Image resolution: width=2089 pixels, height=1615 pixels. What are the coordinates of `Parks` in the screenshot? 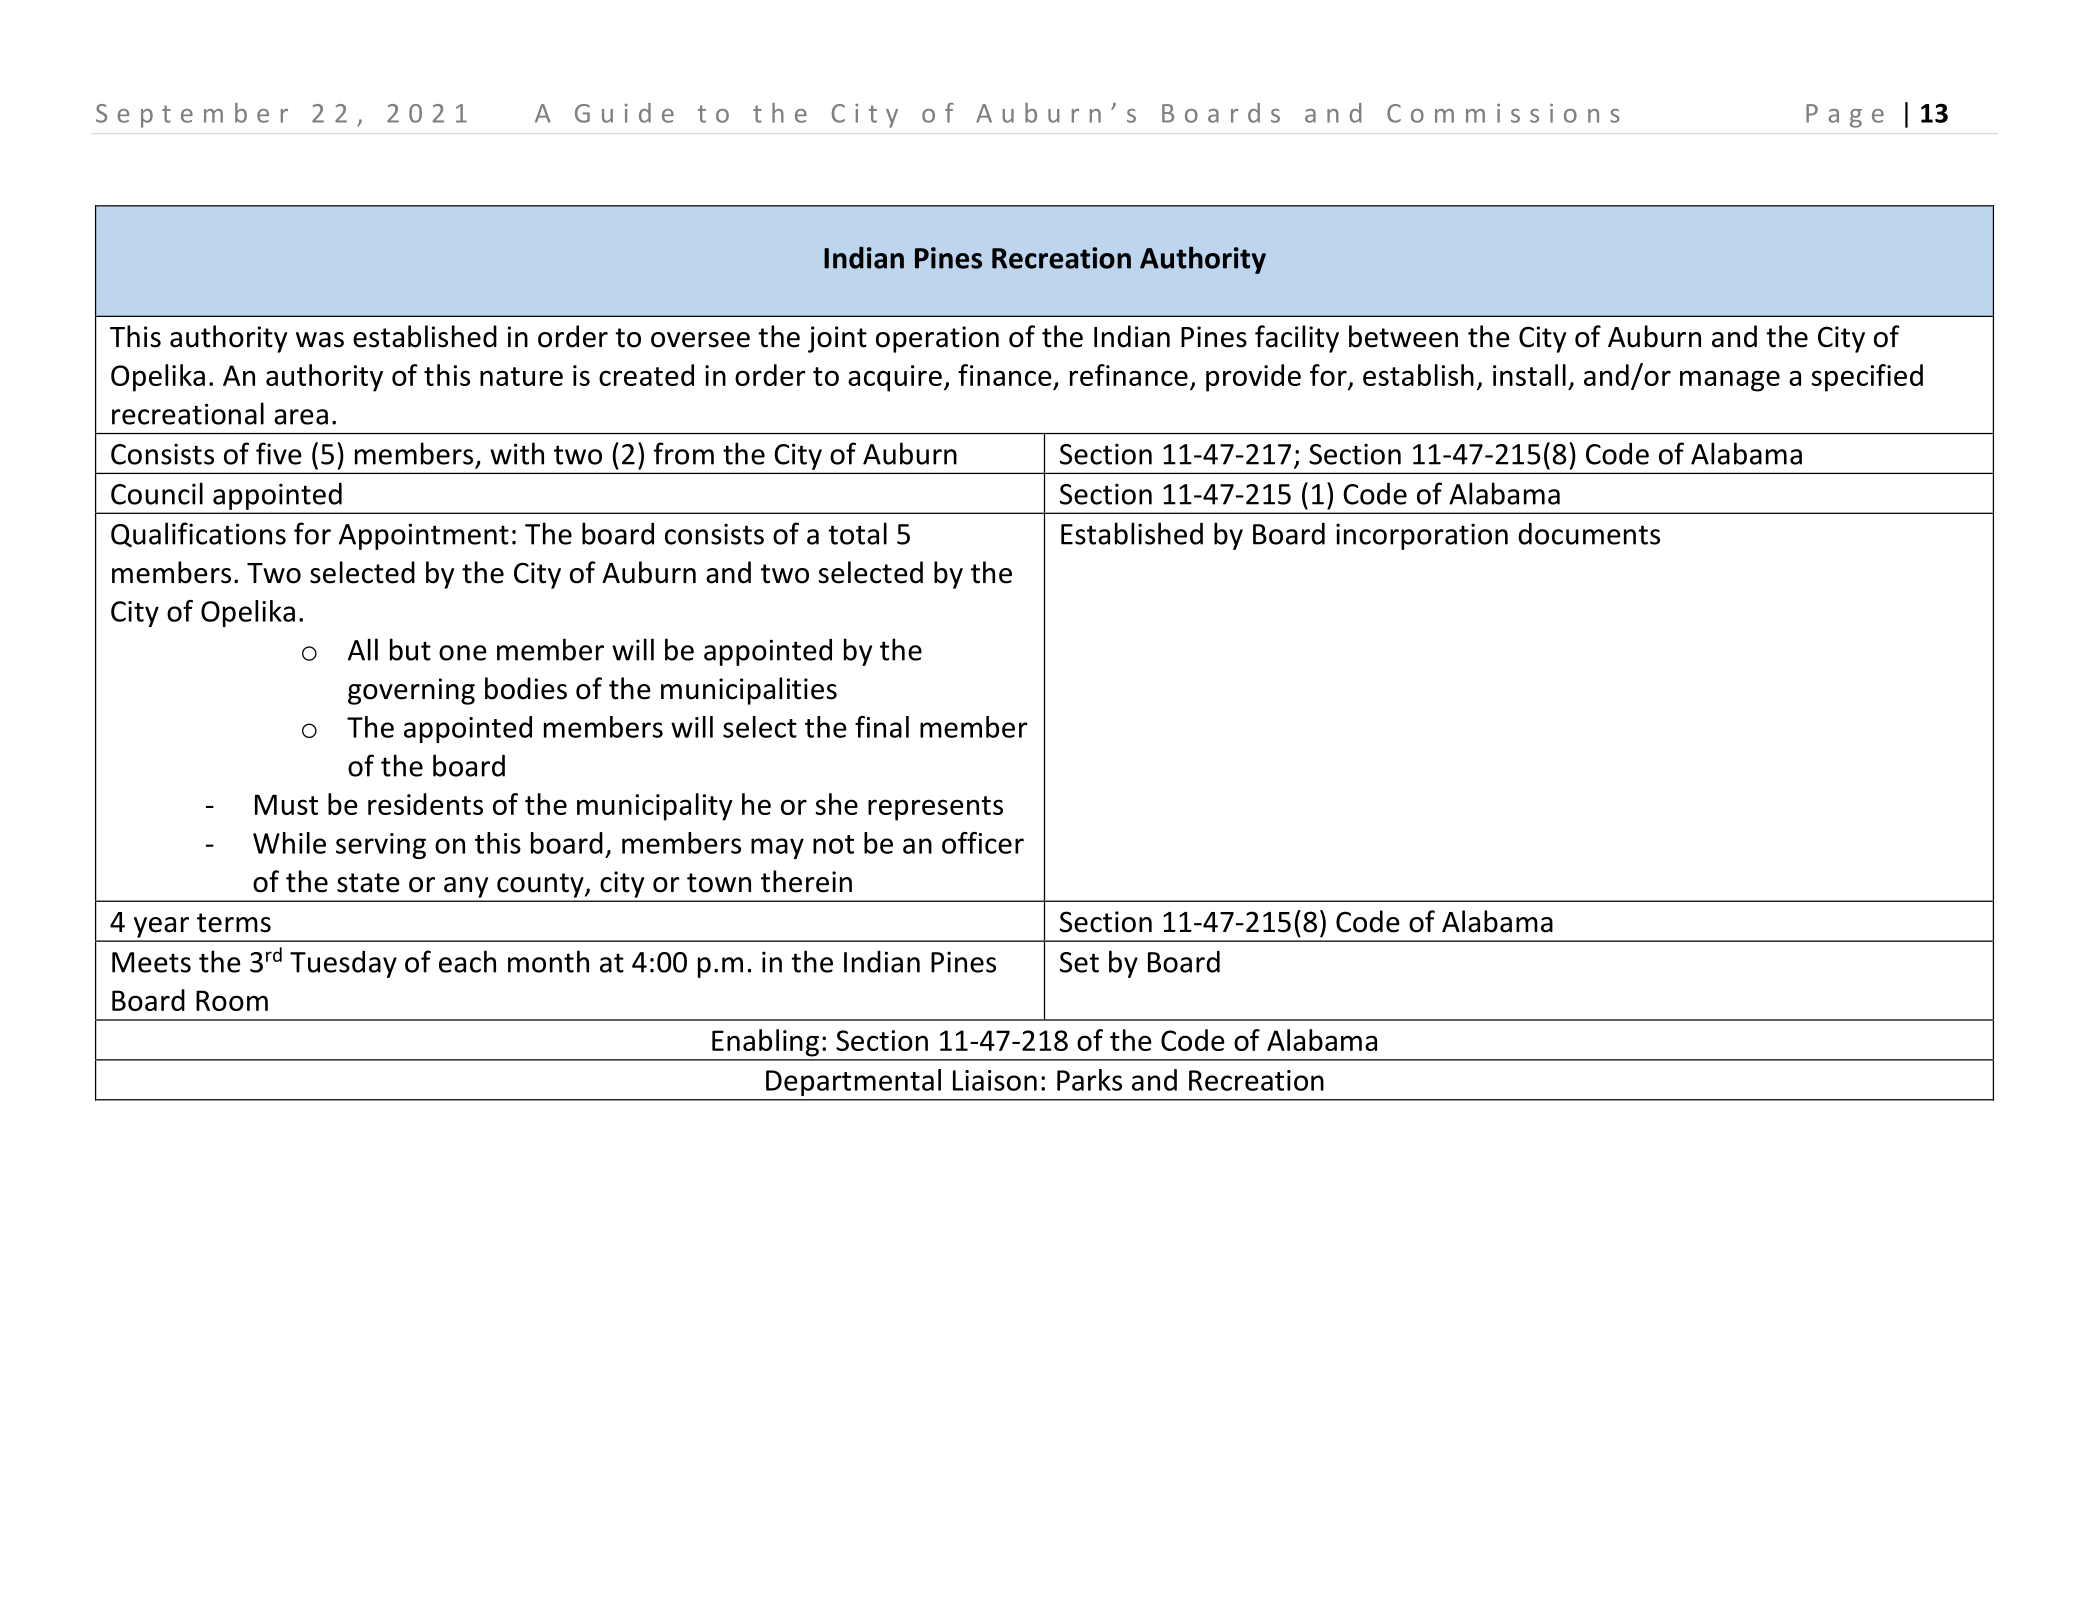 It's located at (1089, 1080).
